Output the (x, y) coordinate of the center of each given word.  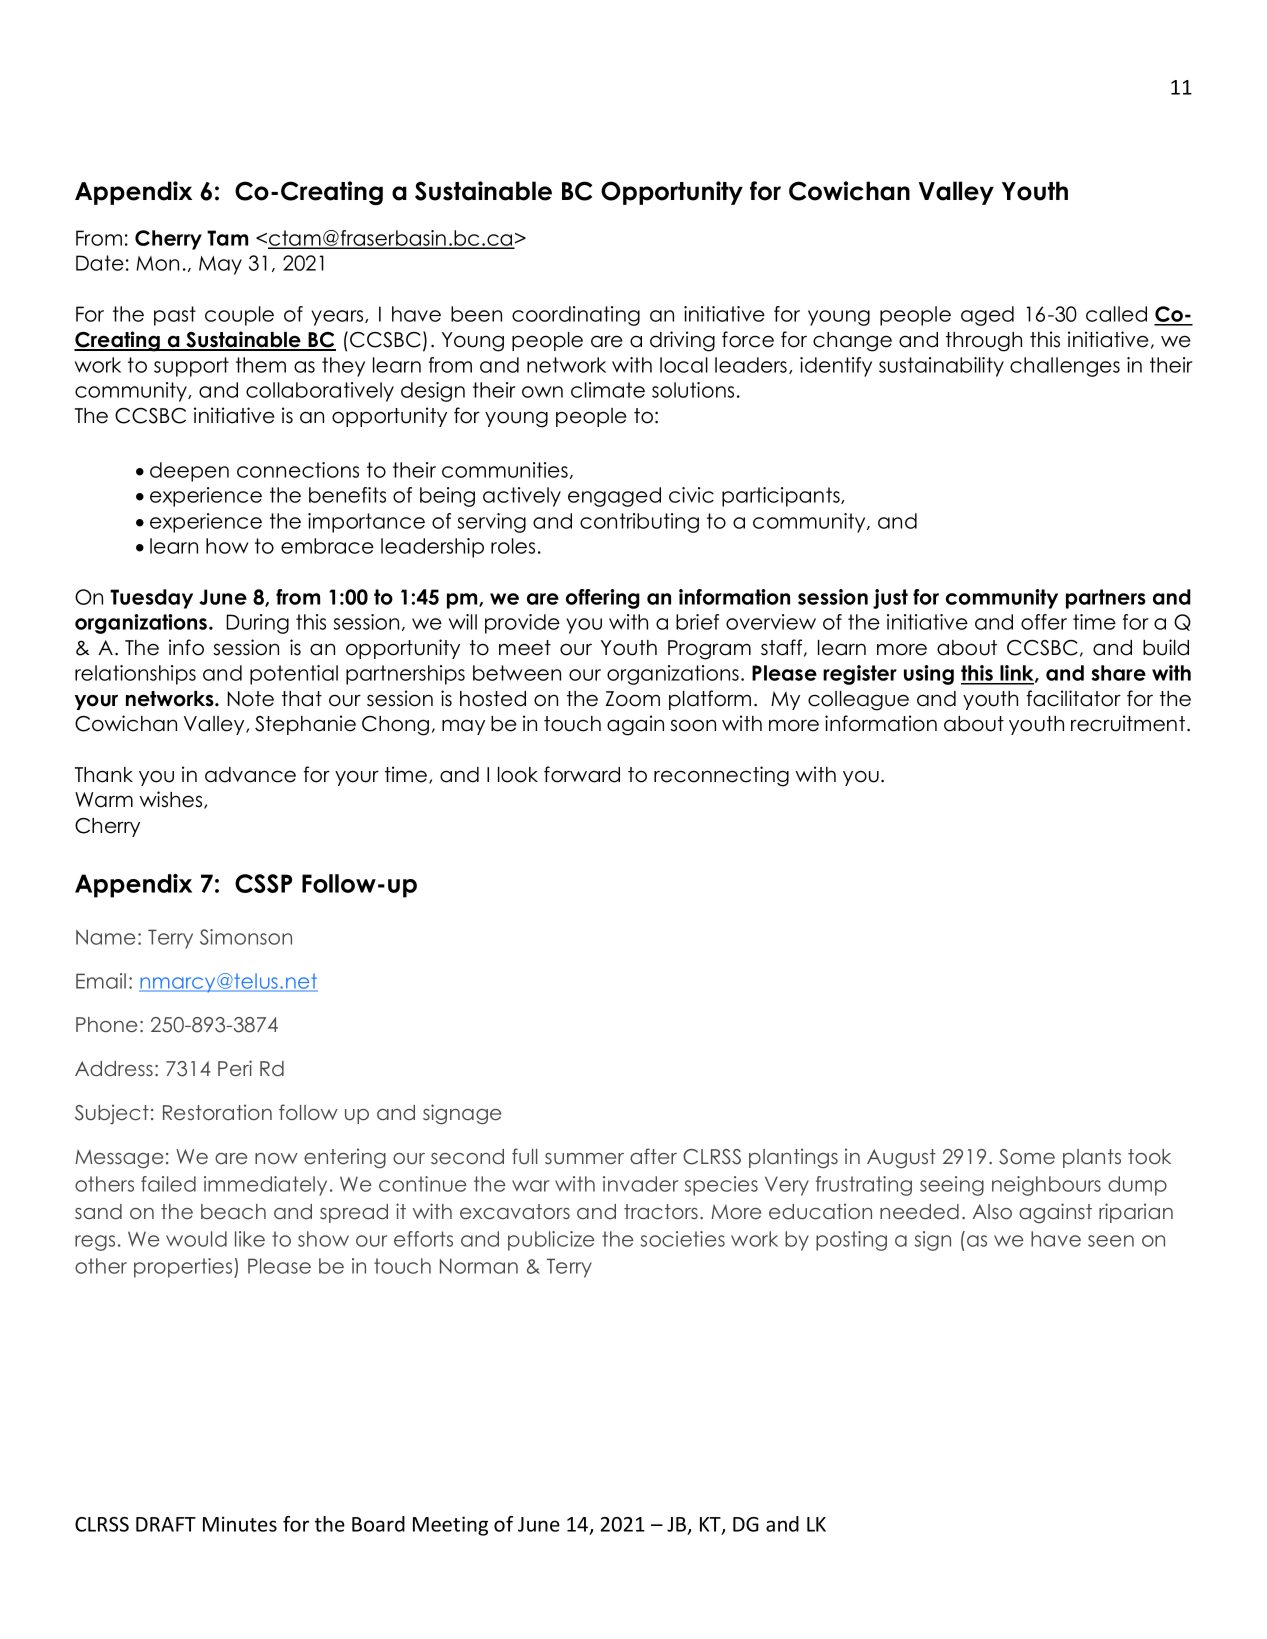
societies (683, 1239)
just (890, 599)
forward (582, 774)
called (1116, 314)
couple (239, 316)
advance (250, 775)
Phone (106, 1024)
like (250, 1239)
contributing (639, 523)
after (653, 1156)
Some (1027, 1157)
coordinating (576, 316)
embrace (327, 546)
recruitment (1129, 723)
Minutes (240, 1524)
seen (1111, 1241)
